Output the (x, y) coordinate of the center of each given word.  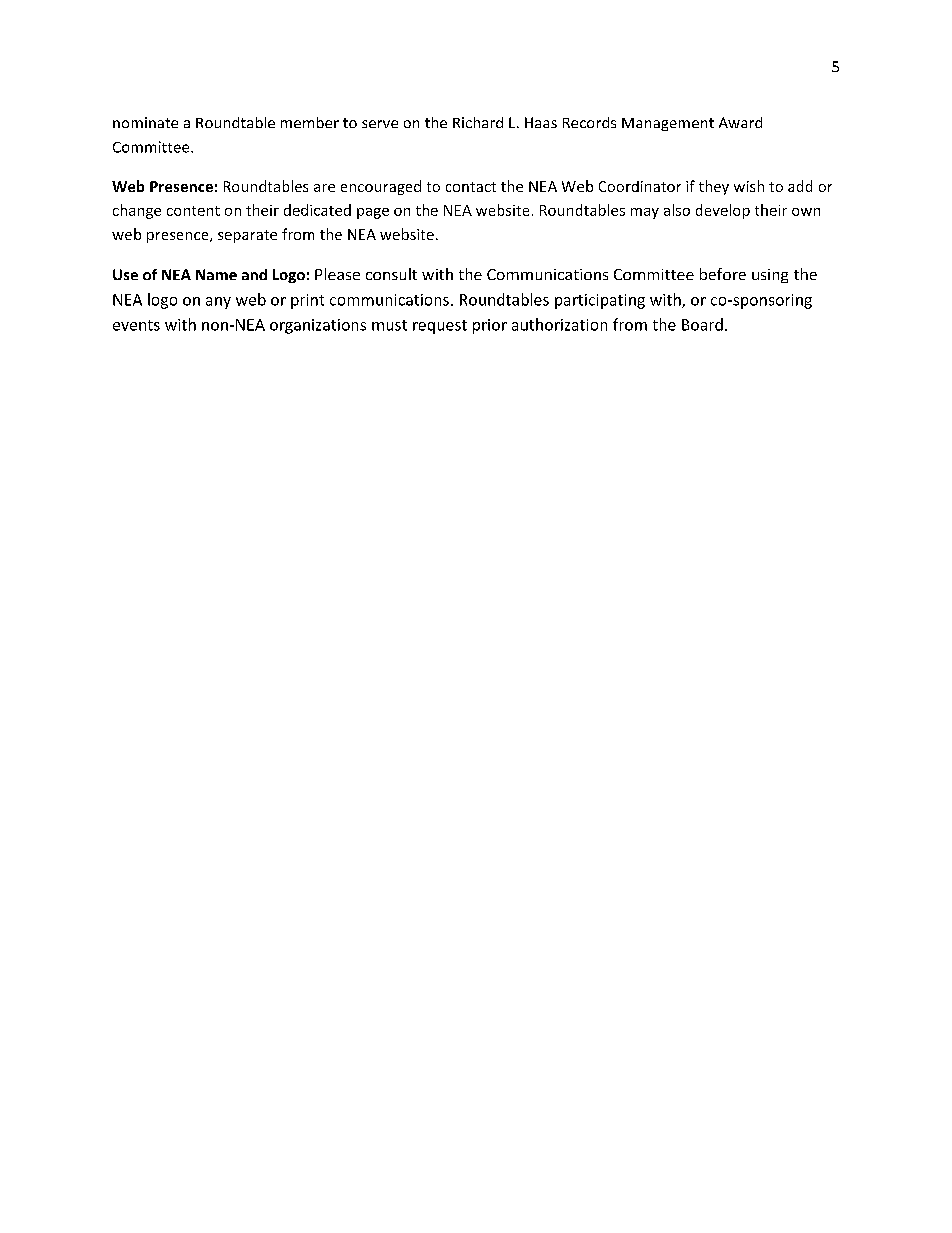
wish (749, 186)
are (324, 188)
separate (247, 236)
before (723, 274)
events (136, 325)
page (373, 213)
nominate (145, 122)
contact (471, 187)
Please (337, 274)
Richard (478, 122)
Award (740, 122)
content (193, 211)
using (770, 276)
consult (391, 274)
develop (723, 211)
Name (216, 274)
